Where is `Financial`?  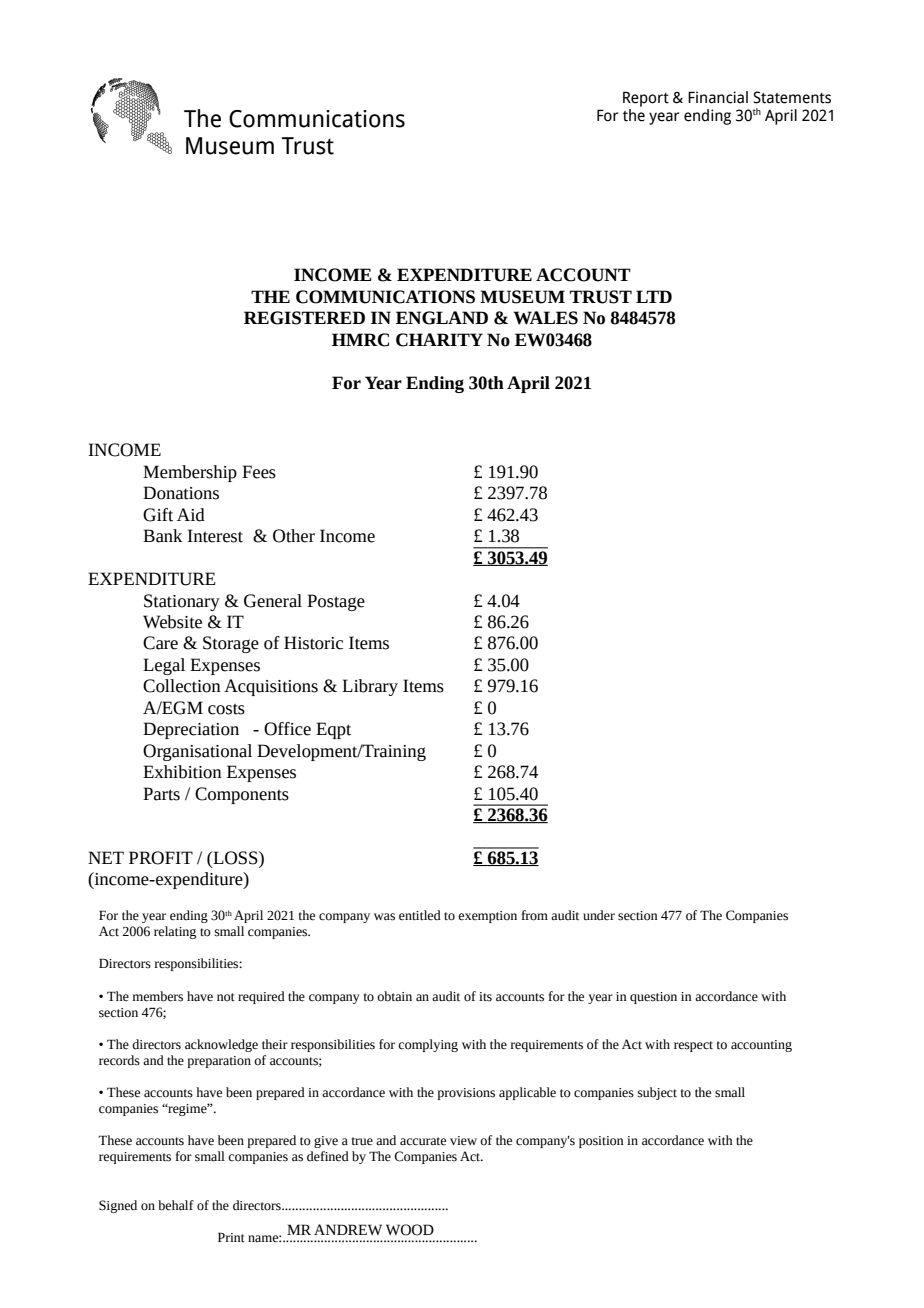
Financial is located at coordinates (718, 97).
